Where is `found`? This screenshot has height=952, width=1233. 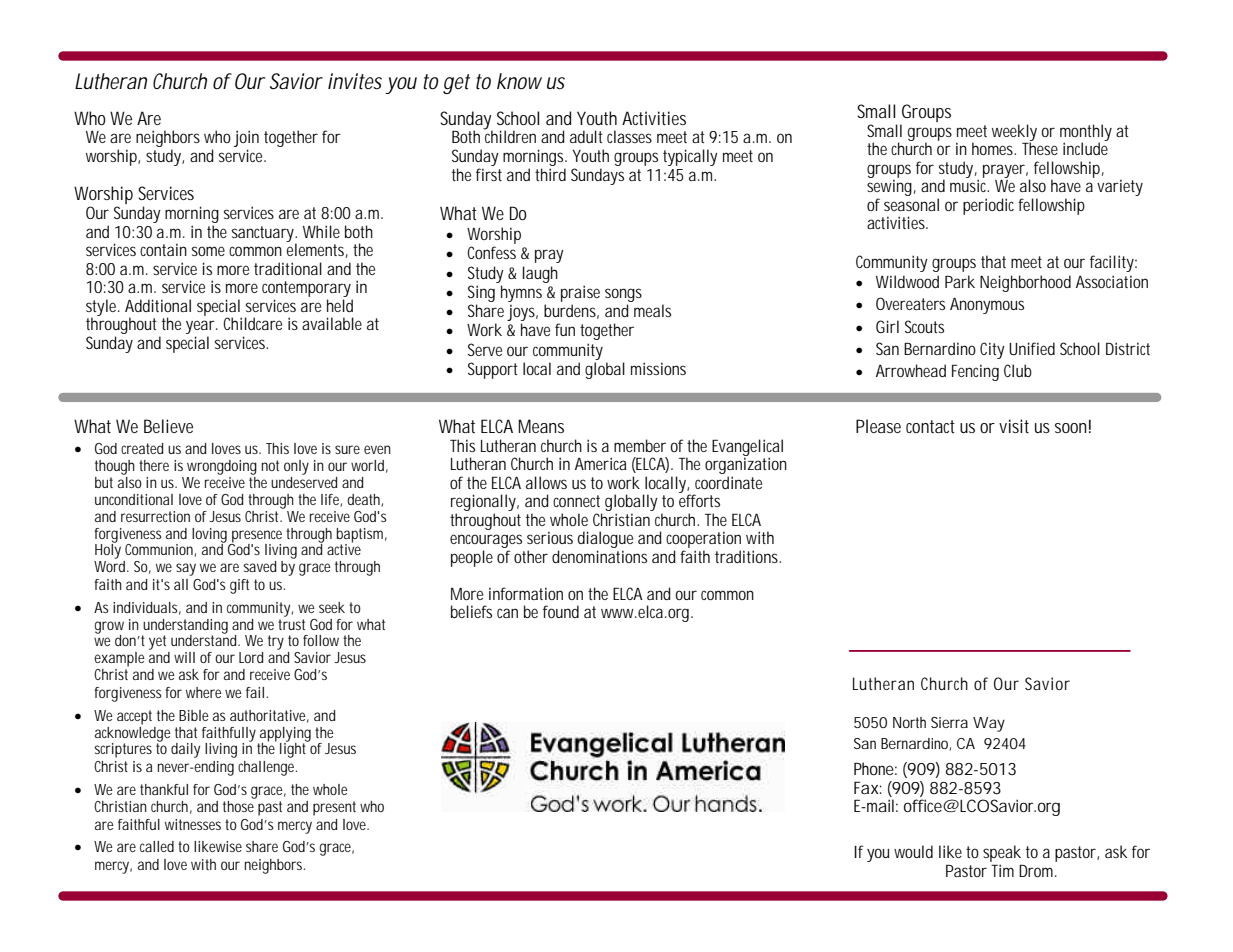
found is located at coordinates (561, 611).
